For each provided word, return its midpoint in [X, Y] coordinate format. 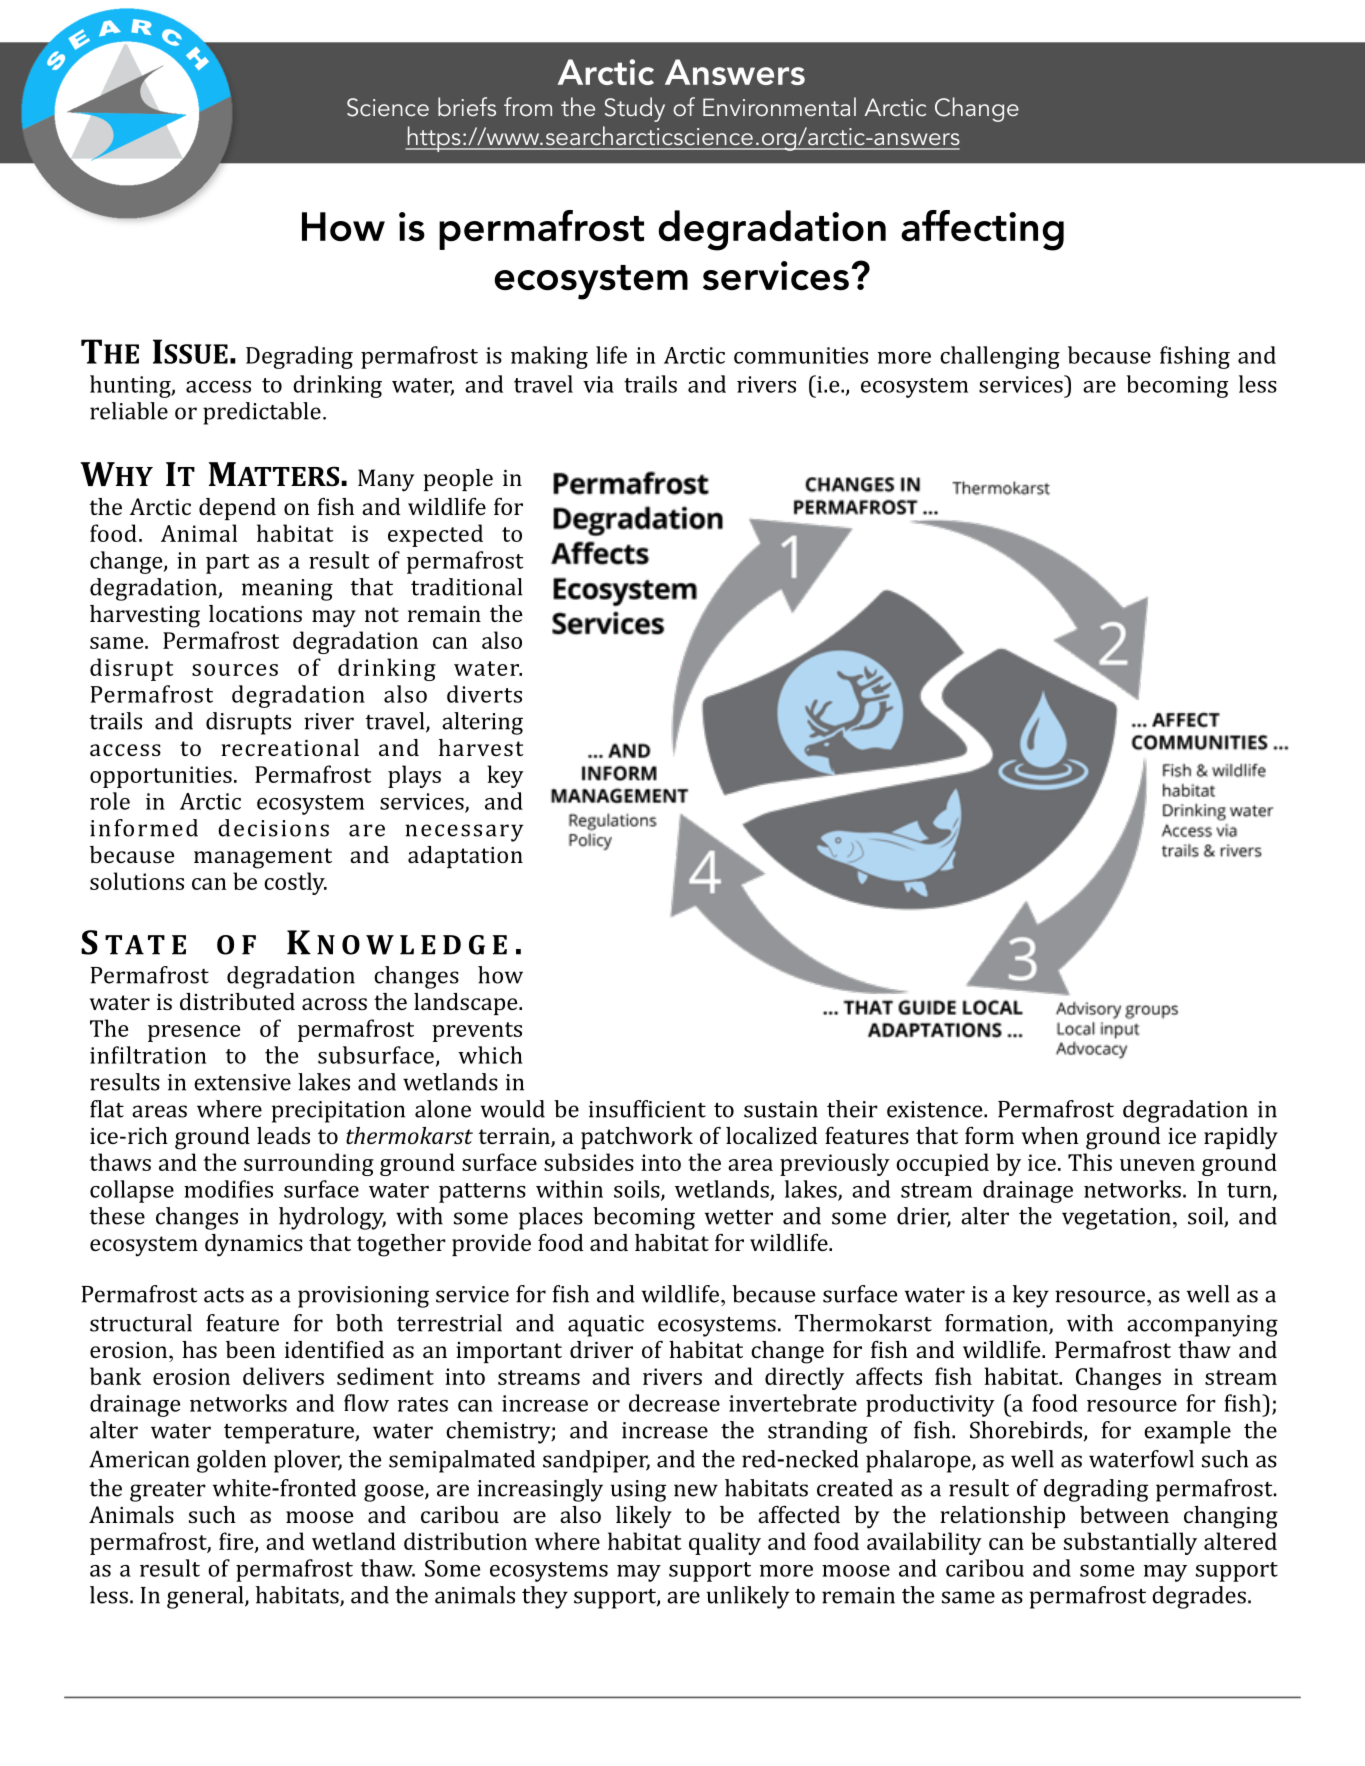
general [206, 1597]
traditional [466, 587]
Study [635, 109]
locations [255, 613]
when [1050, 1135]
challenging [1000, 357]
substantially [1130, 1543]
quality [725, 1543]
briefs [467, 106]
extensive [242, 1082]
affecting [982, 230]
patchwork [637, 1138]
